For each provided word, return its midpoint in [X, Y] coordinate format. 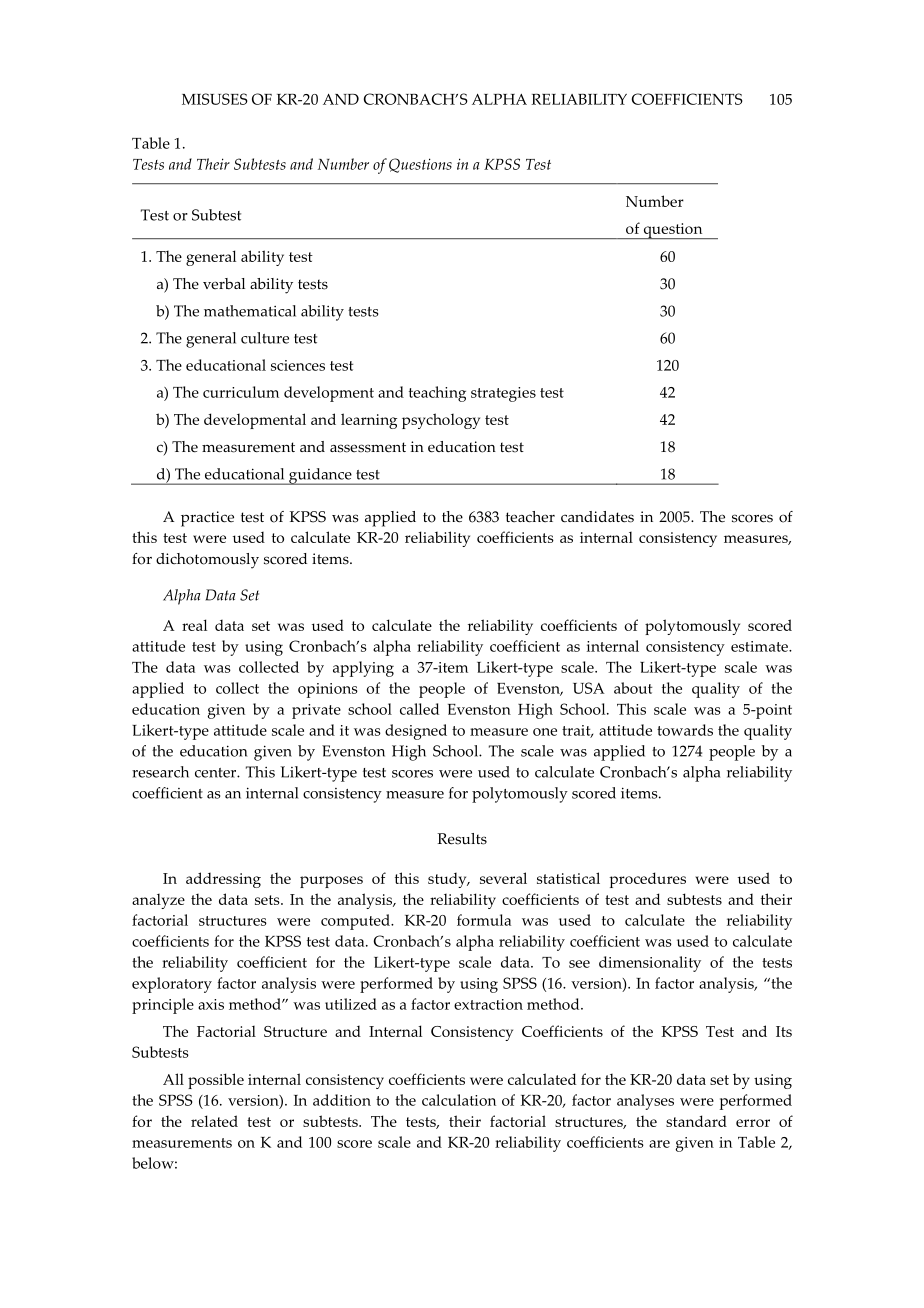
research [160, 772]
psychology [441, 421]
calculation [459, 1100]
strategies [503, 394]
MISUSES [215, 99]
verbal [224, 284]
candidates [597, 517]
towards [685, 730]
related [214, 1121]
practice [207, 519]
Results [462, 839]
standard [696, 1121]
